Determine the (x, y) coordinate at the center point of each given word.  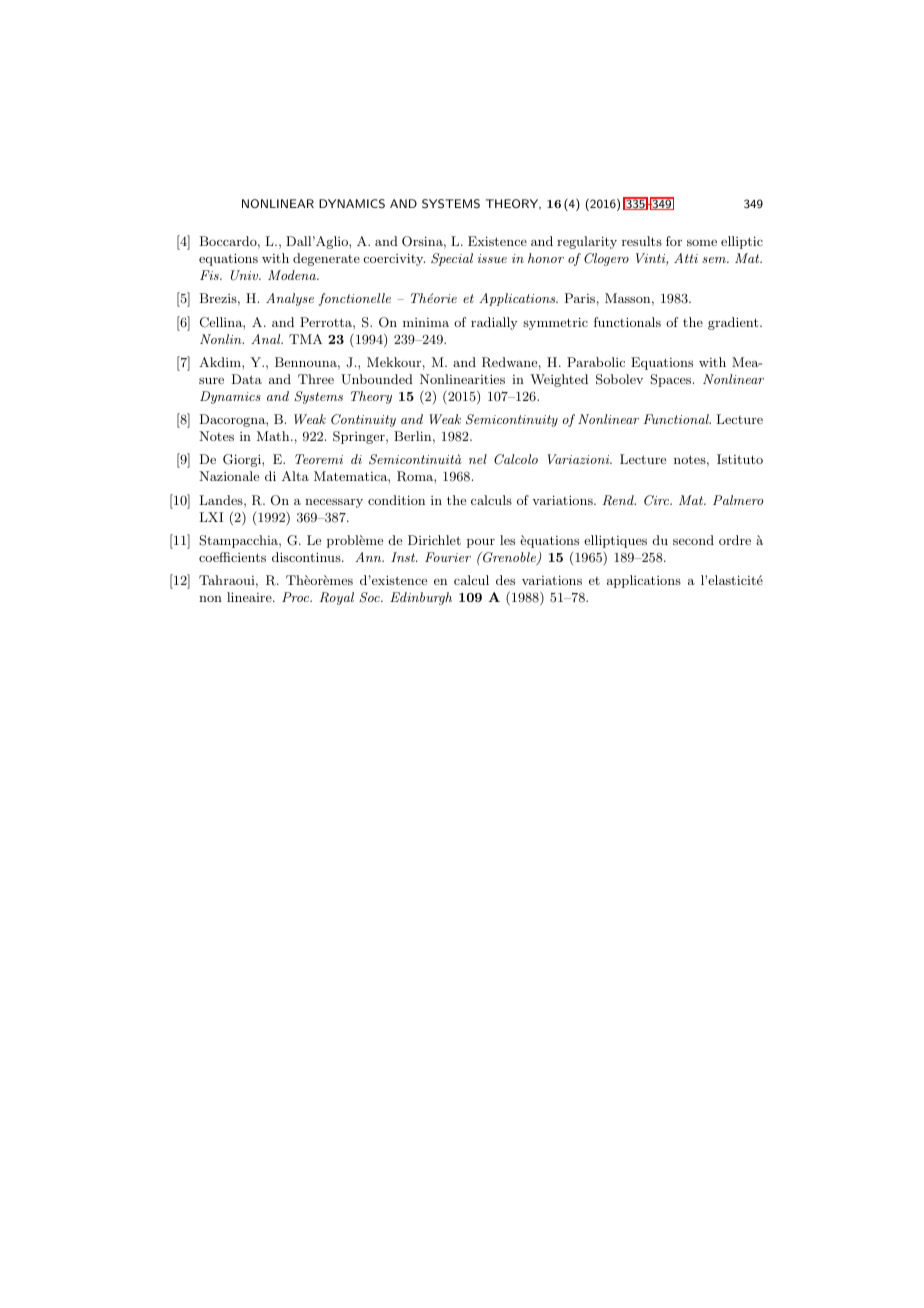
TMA (306, 339)
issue (492, 258)
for (674, 241)
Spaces (672, 380)
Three (316, 379)
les (507, 540)
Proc (297, 597)
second (693, 540)
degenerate (326, 259)
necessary (334, 503)
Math (274, 436)
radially (494, 323)
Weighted (559, 380)
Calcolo (516, 459)
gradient (734, 323)
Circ (657, 500)
